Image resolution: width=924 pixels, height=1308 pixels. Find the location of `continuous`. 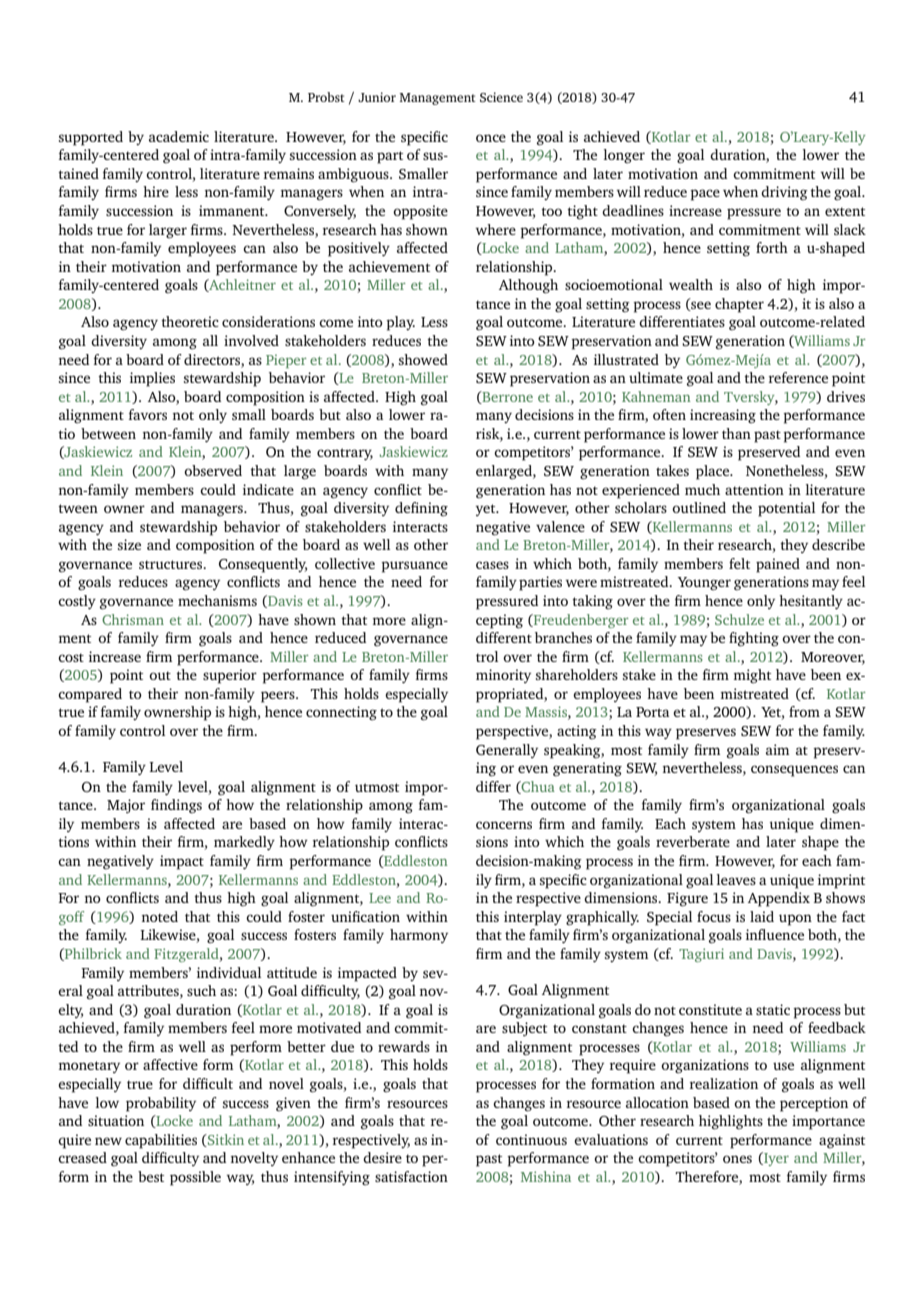

continuous is located at coordinates (531, 1139).
